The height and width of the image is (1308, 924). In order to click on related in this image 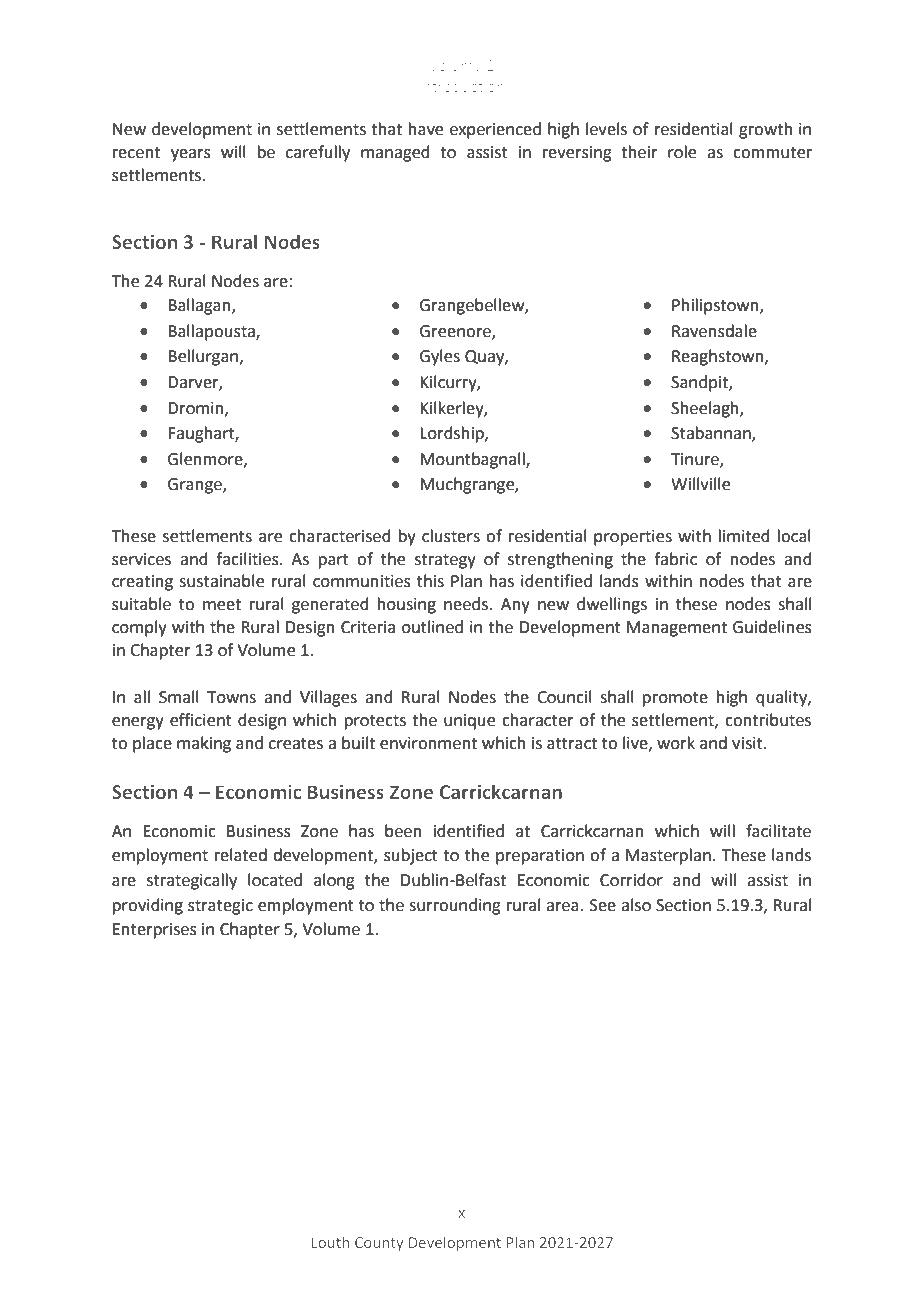, I will do `click(241, 855)`.
